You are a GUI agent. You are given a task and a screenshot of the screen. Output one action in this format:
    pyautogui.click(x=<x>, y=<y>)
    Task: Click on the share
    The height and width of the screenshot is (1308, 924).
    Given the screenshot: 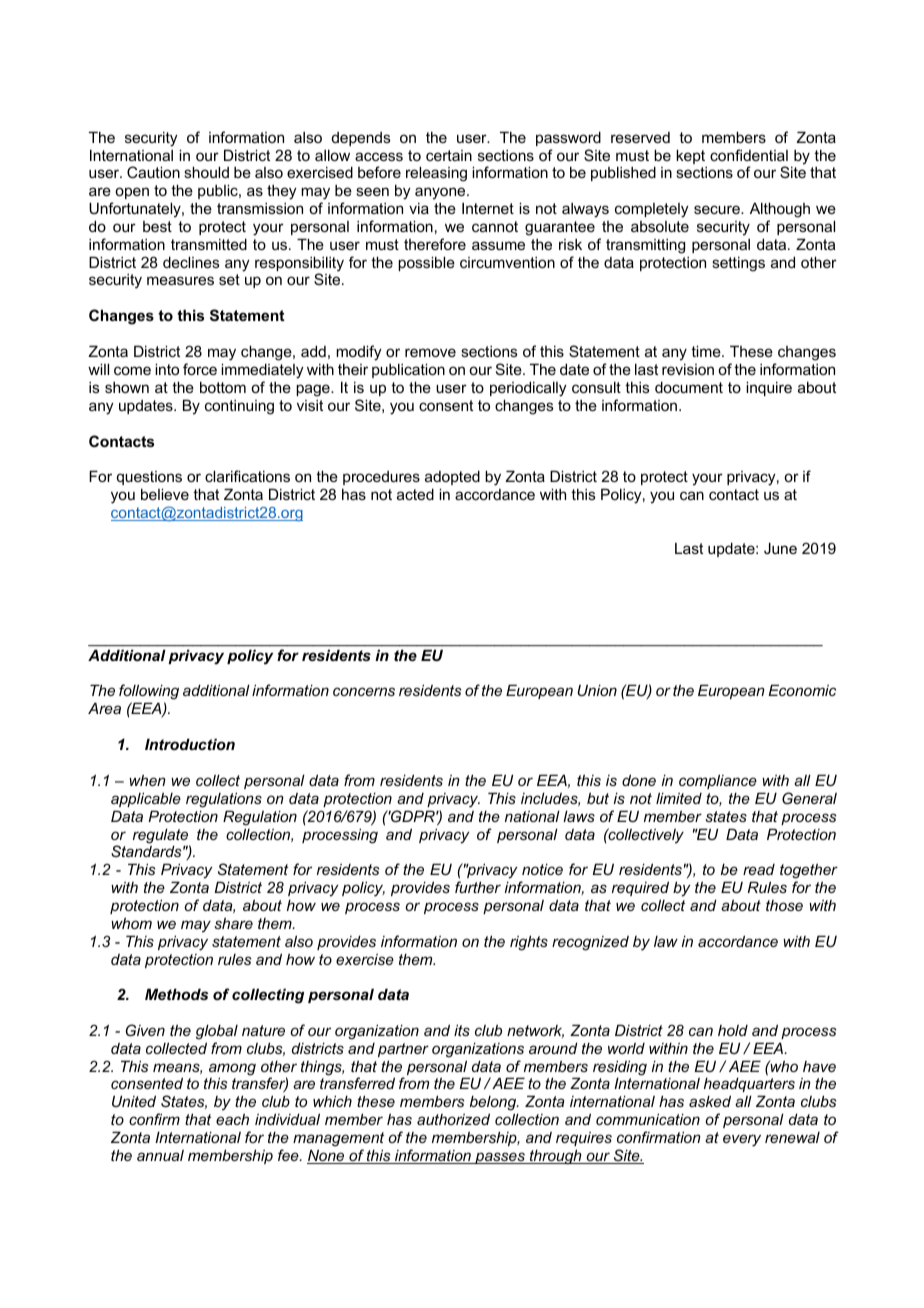 What is the action you would take?
    pyautogui.click(x=233, y=923)
